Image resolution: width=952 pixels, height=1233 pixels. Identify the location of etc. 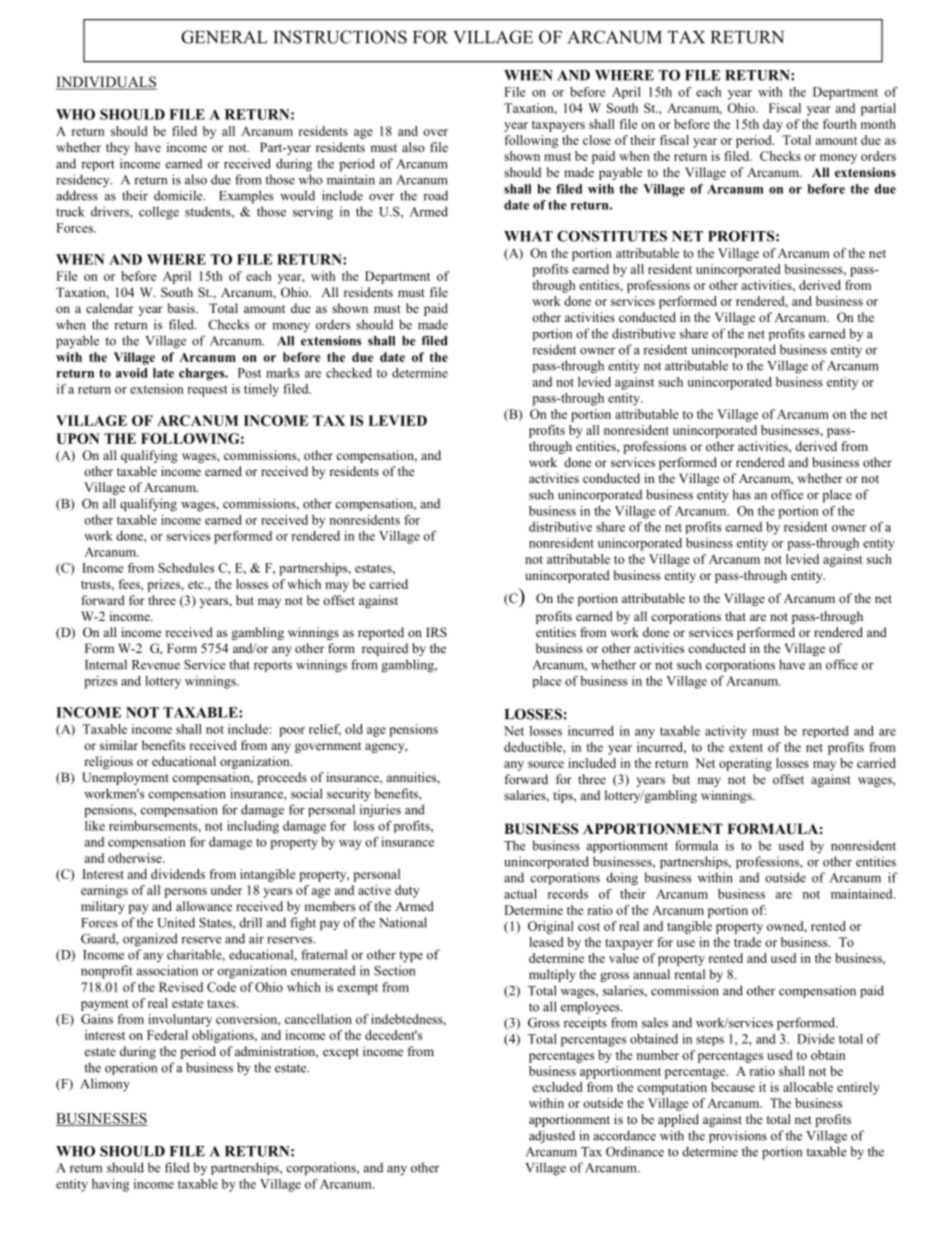
(197, 585).
